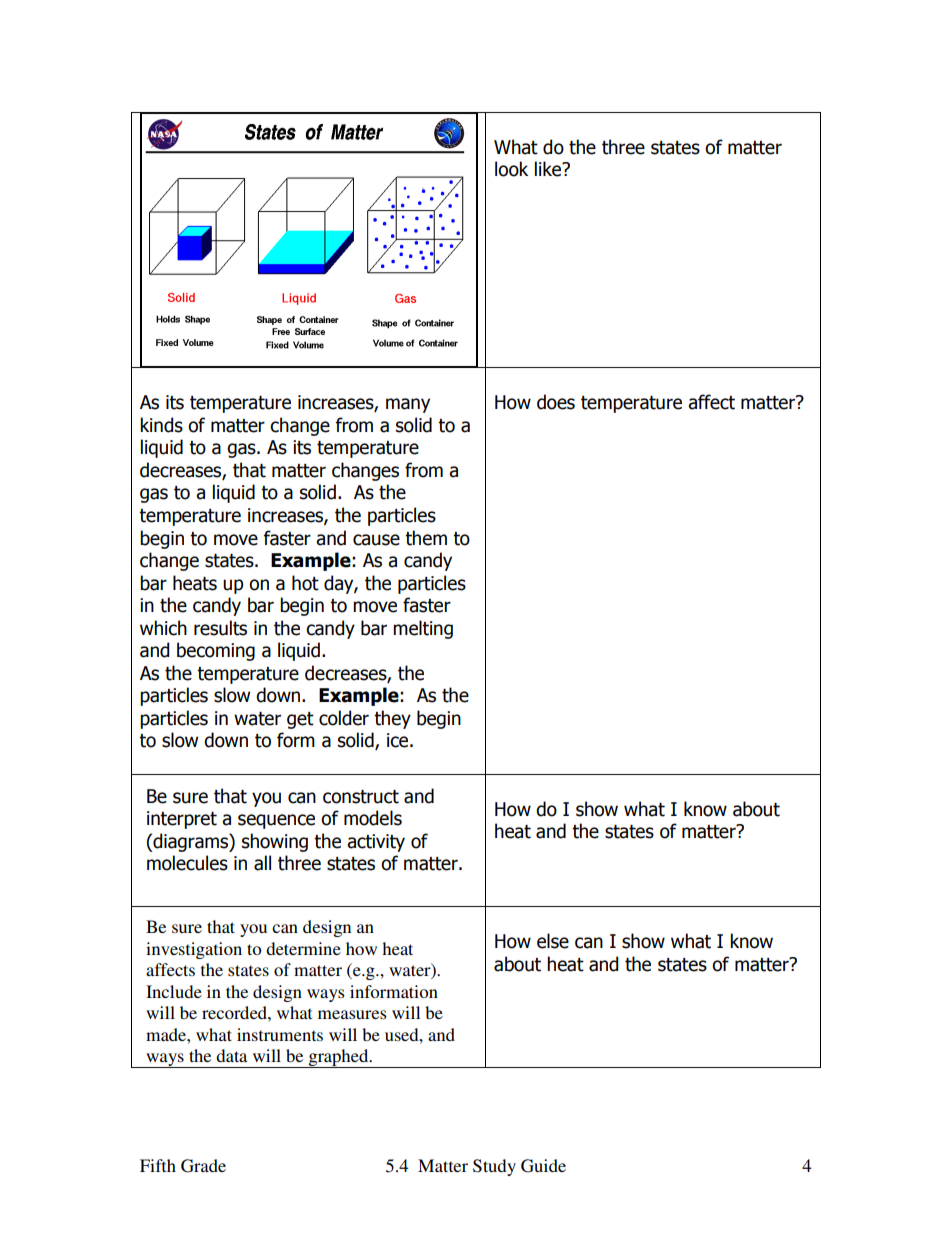  I want to click on molecules, so click(187, 863).
